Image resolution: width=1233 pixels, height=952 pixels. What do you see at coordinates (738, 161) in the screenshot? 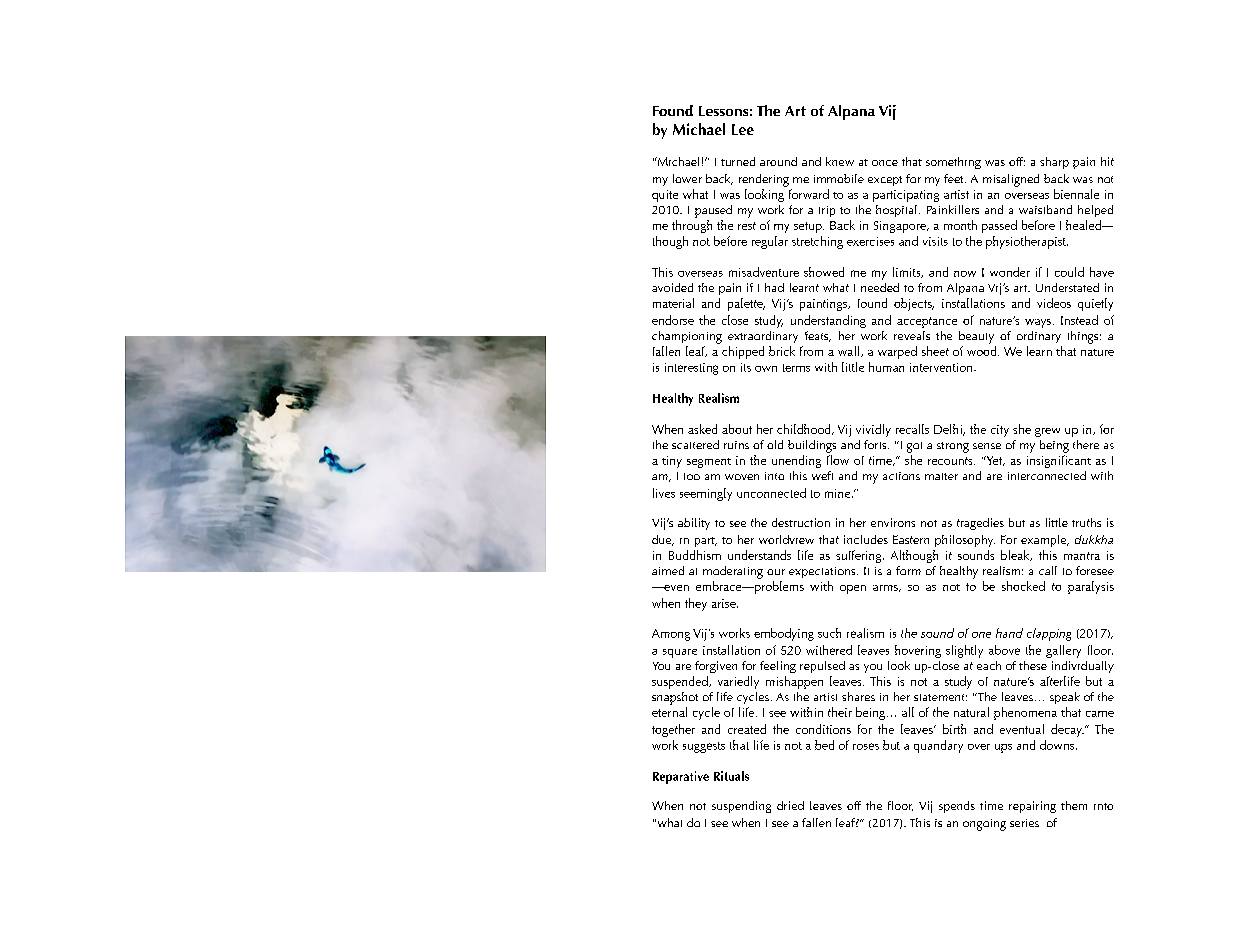
I see `turned` at bounding box center [738, 161].
